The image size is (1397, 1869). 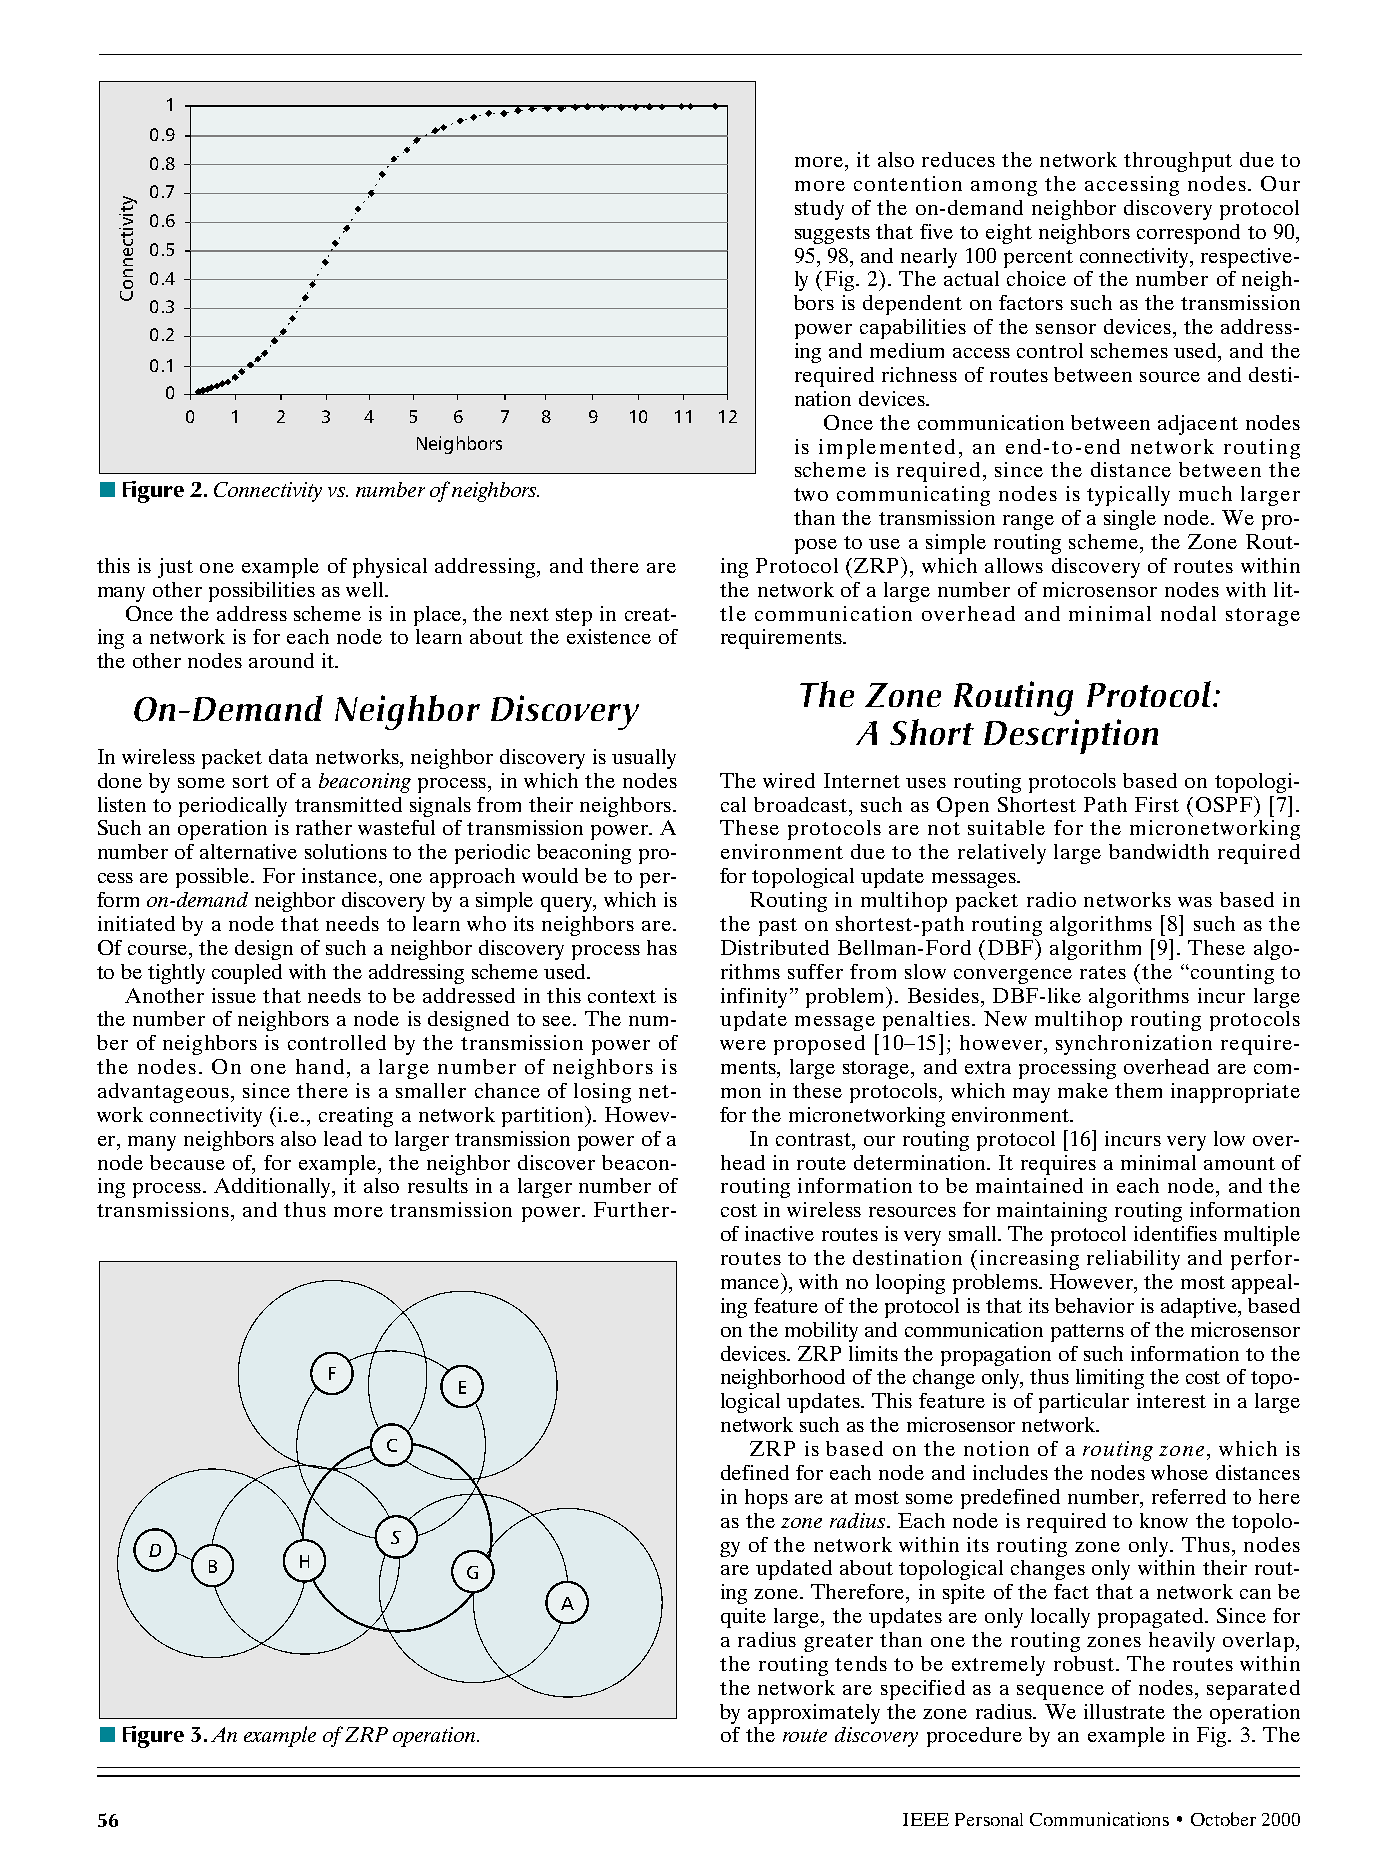 I want to click on losing, so click(x=602, y=1093).
